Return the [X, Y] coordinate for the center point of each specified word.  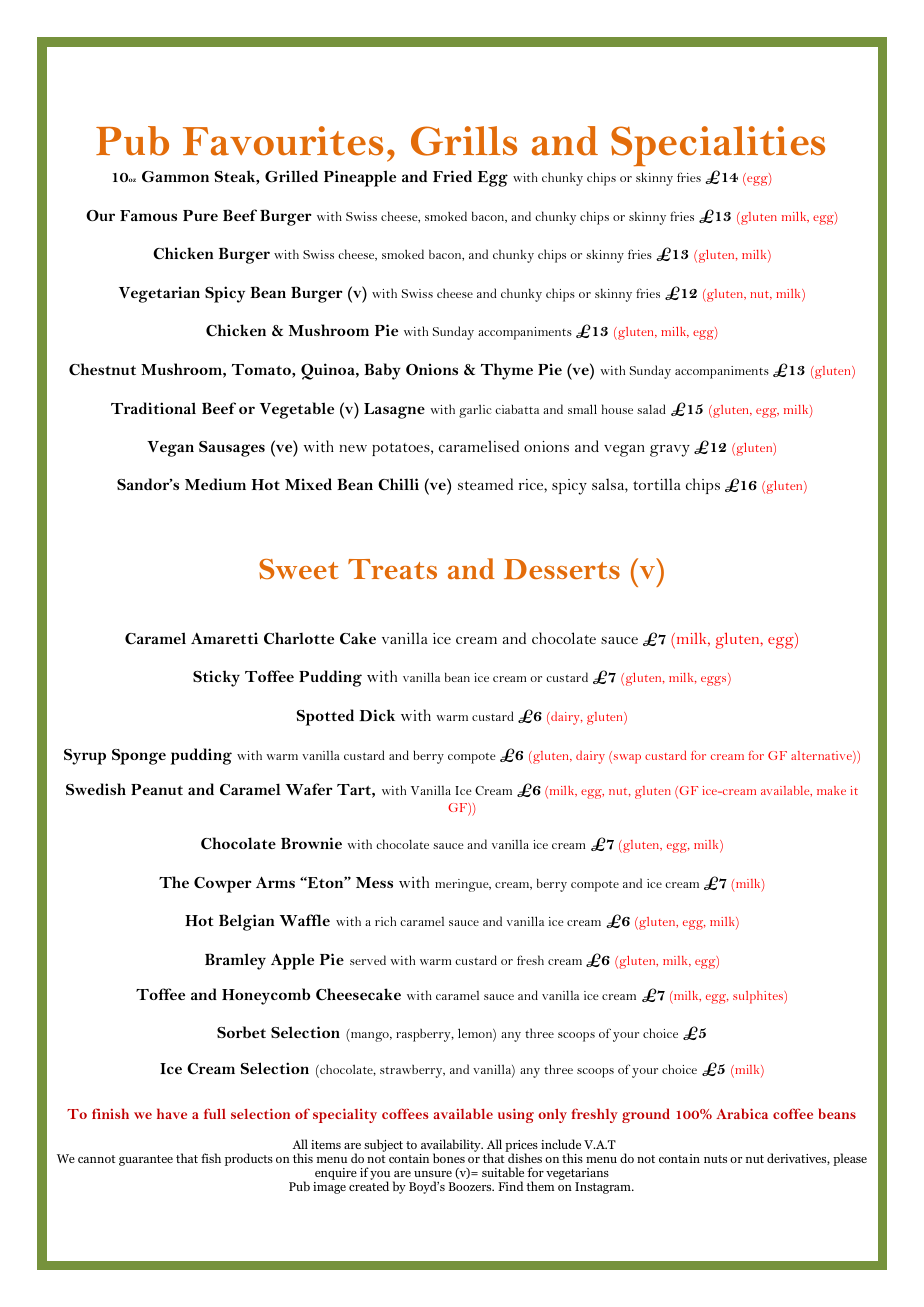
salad [651, 409]
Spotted [325, 717]
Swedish [96, 789]
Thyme [507, 371]
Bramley [235, 961]
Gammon [175, 176]
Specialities [718, 146]
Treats [392, 569]
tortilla [657, 484]
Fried [452, 176]
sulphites [759, 997]
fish [211, 1158]
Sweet [299, 569]
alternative [822, 757]
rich [385, 921]
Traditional [153, 408]
